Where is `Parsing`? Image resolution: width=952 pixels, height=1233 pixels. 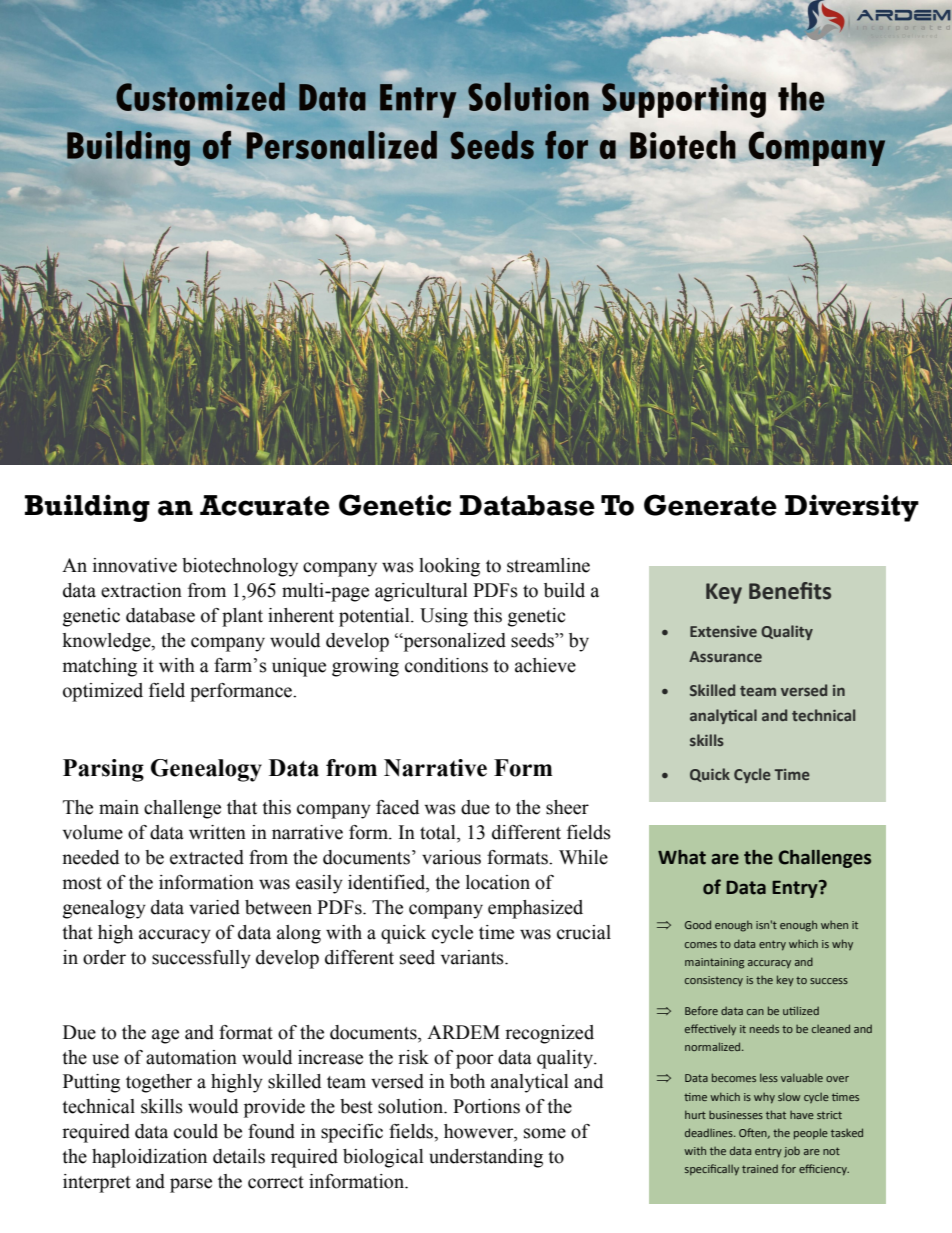
Parsing is located at coordinates (103, 770).
